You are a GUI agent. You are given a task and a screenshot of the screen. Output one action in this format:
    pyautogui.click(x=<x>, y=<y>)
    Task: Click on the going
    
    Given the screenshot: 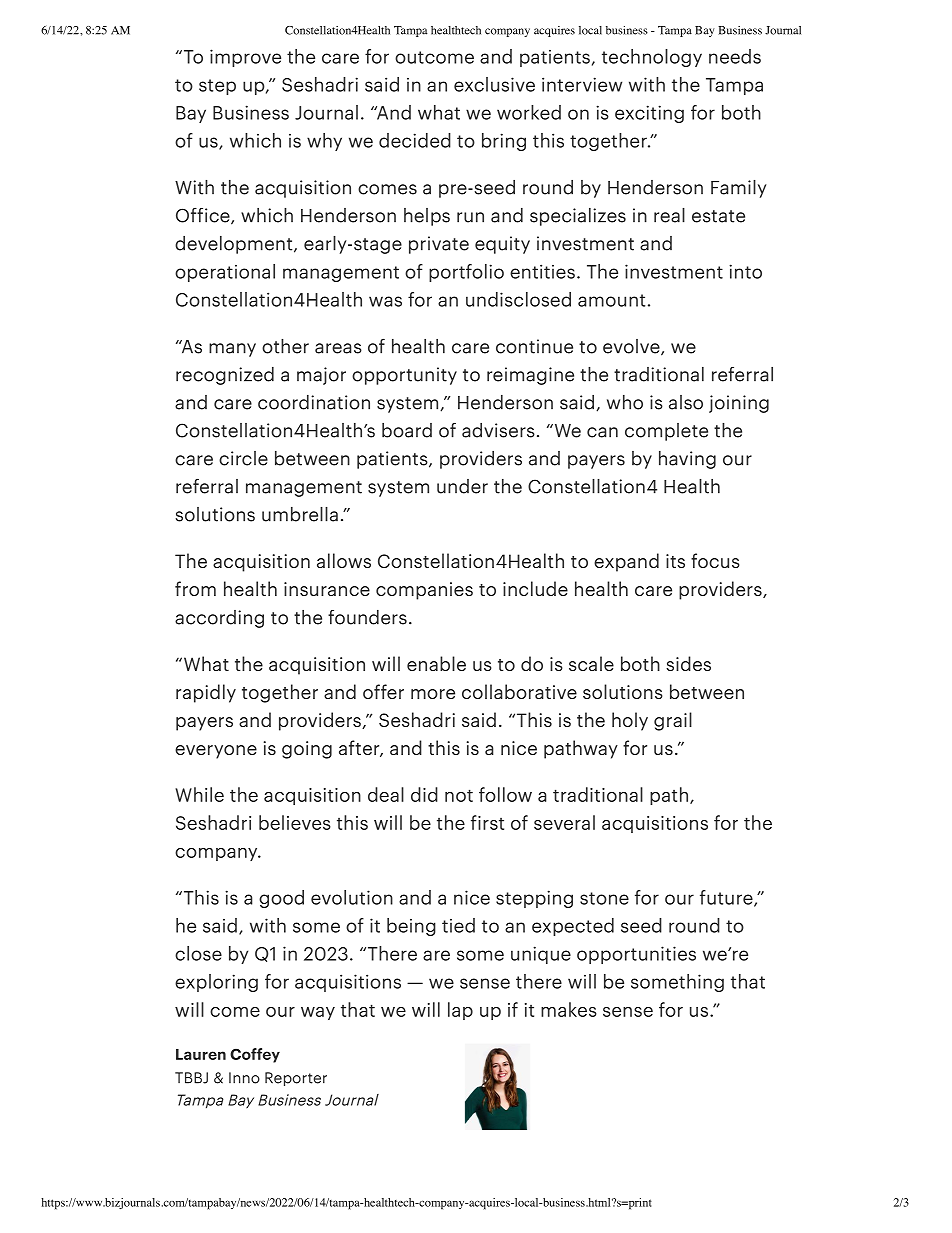 What is the action you would take?
    pyautogui.click(x=307, y=750)
